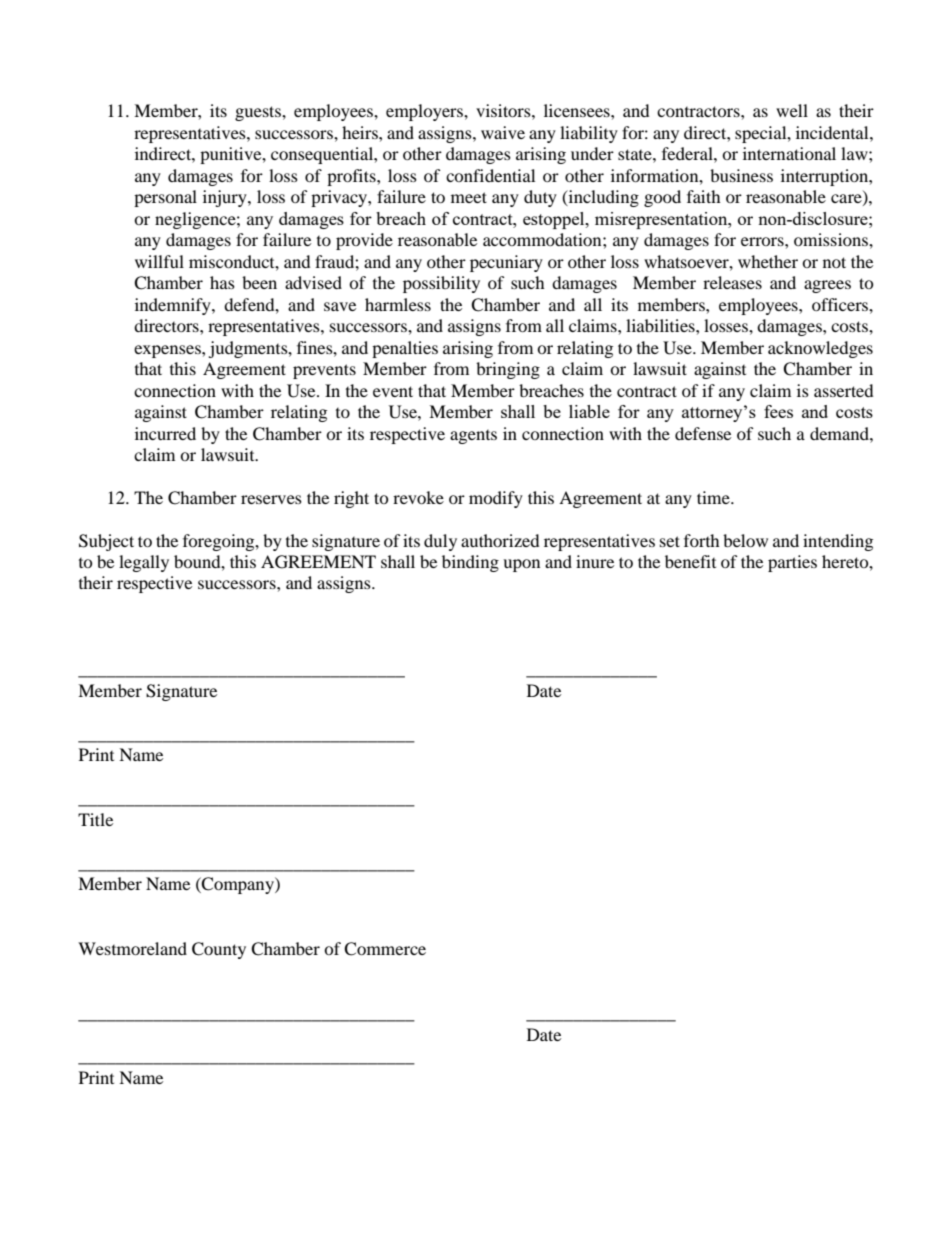 This page has height=1233, width=952. Describe the element at coordinates (789, 153) in the page. I see `international` at that location.
